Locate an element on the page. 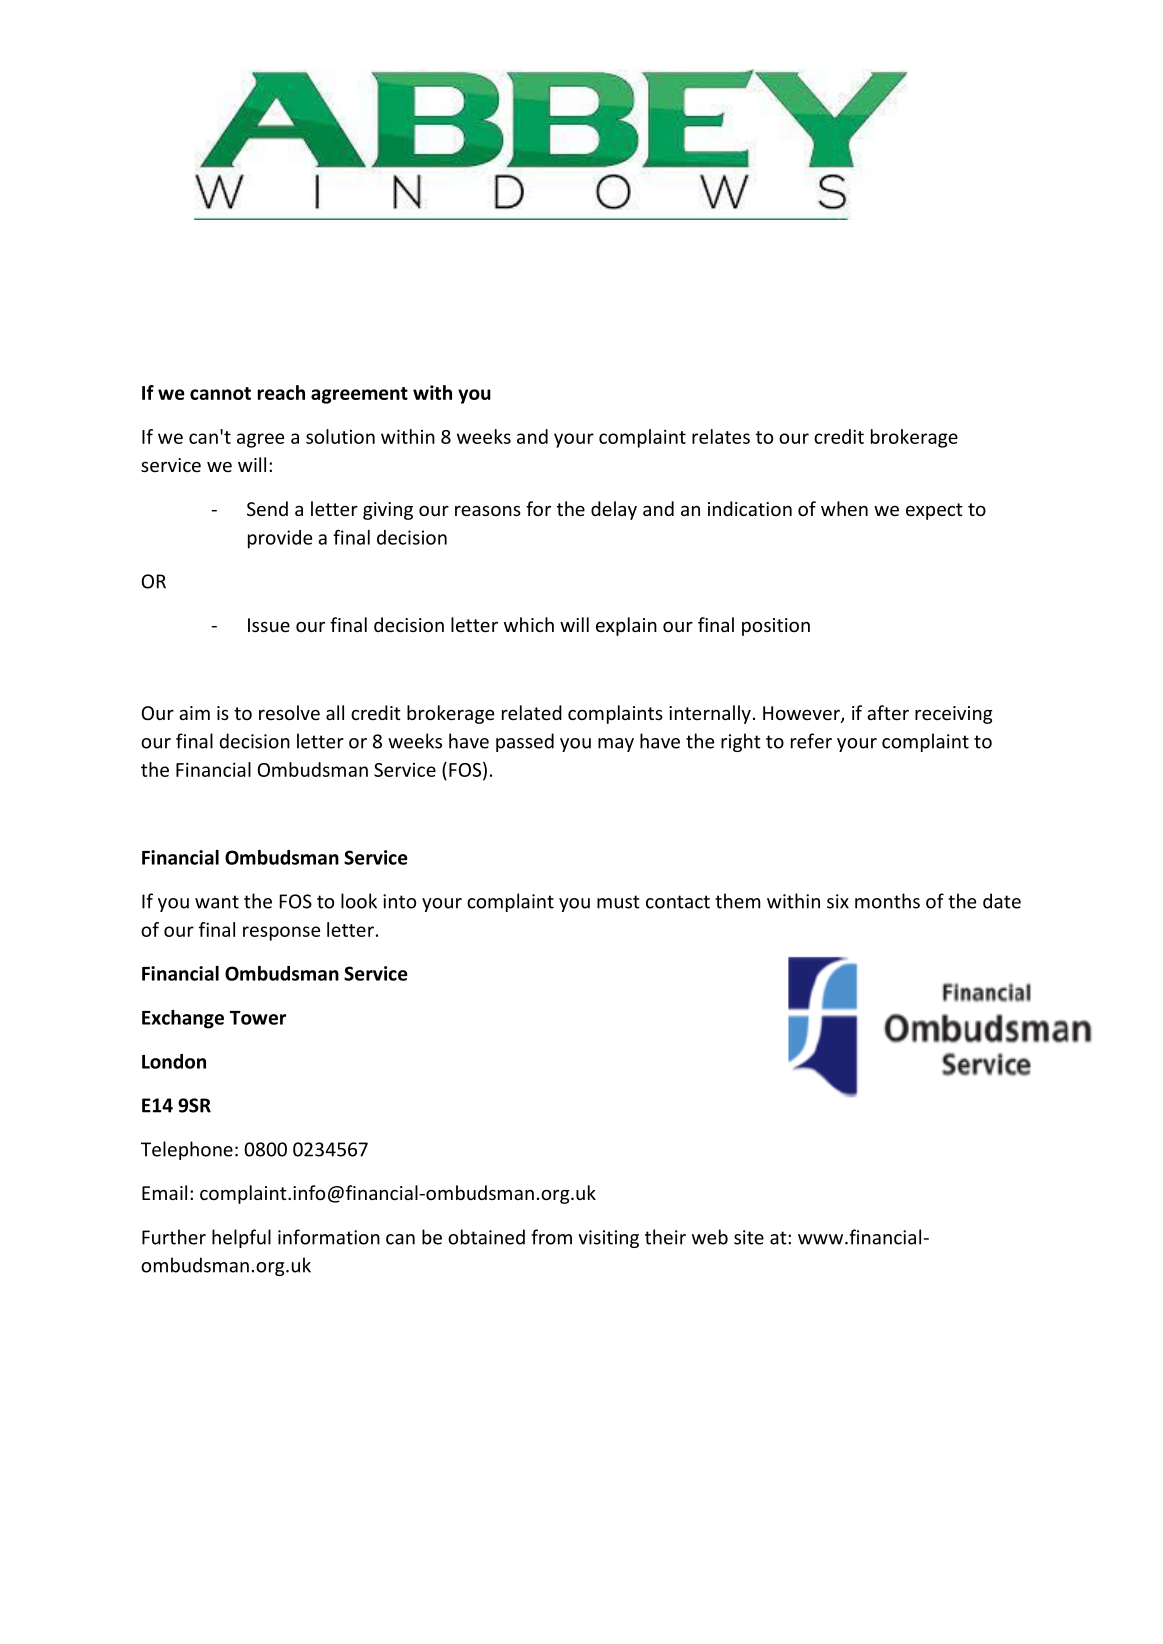 This page has height=1644, width=1163. after is located at coordinates (888, 712).
